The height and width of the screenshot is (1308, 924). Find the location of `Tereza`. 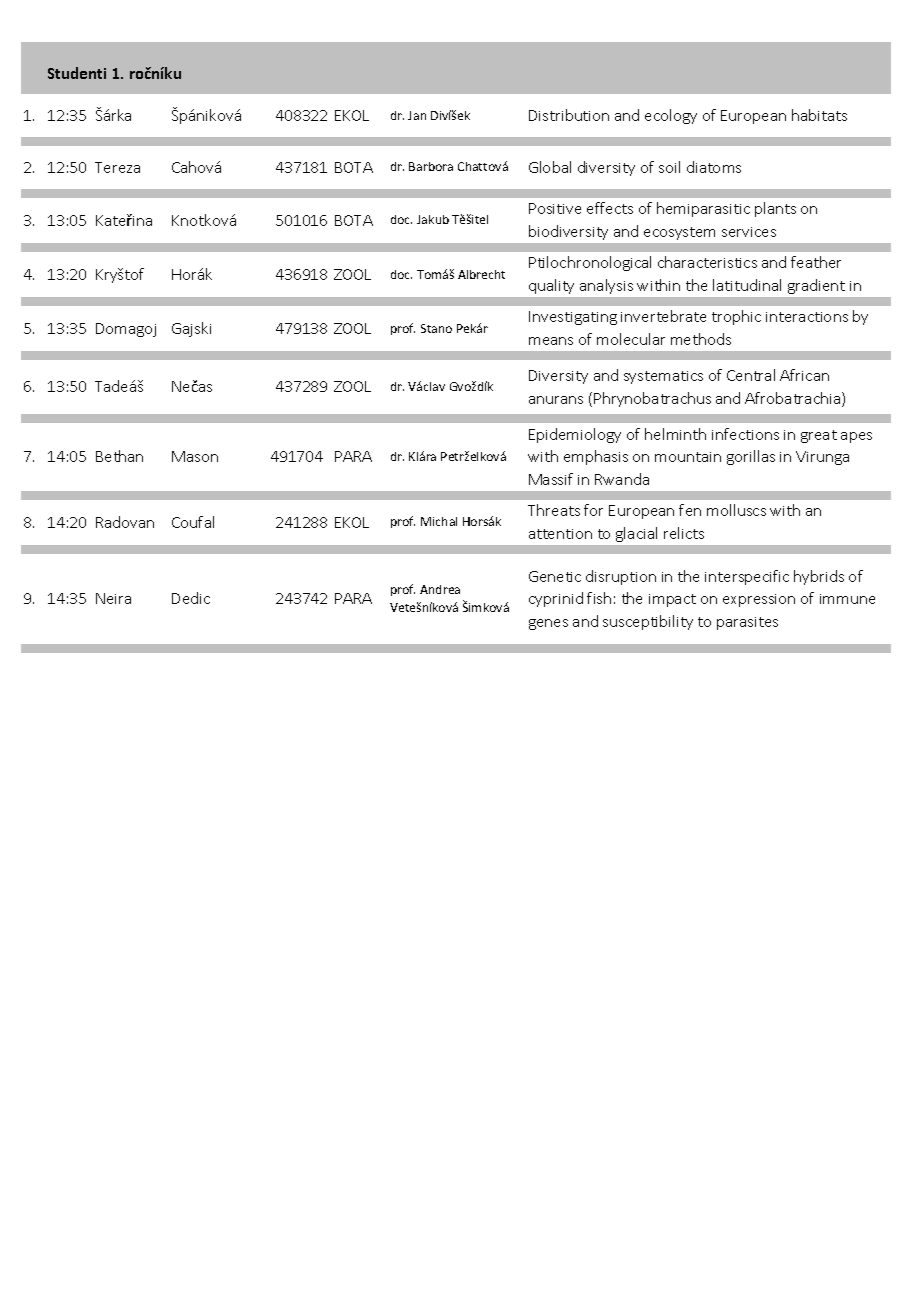

Tereza is located at coordinates (117, 167).
